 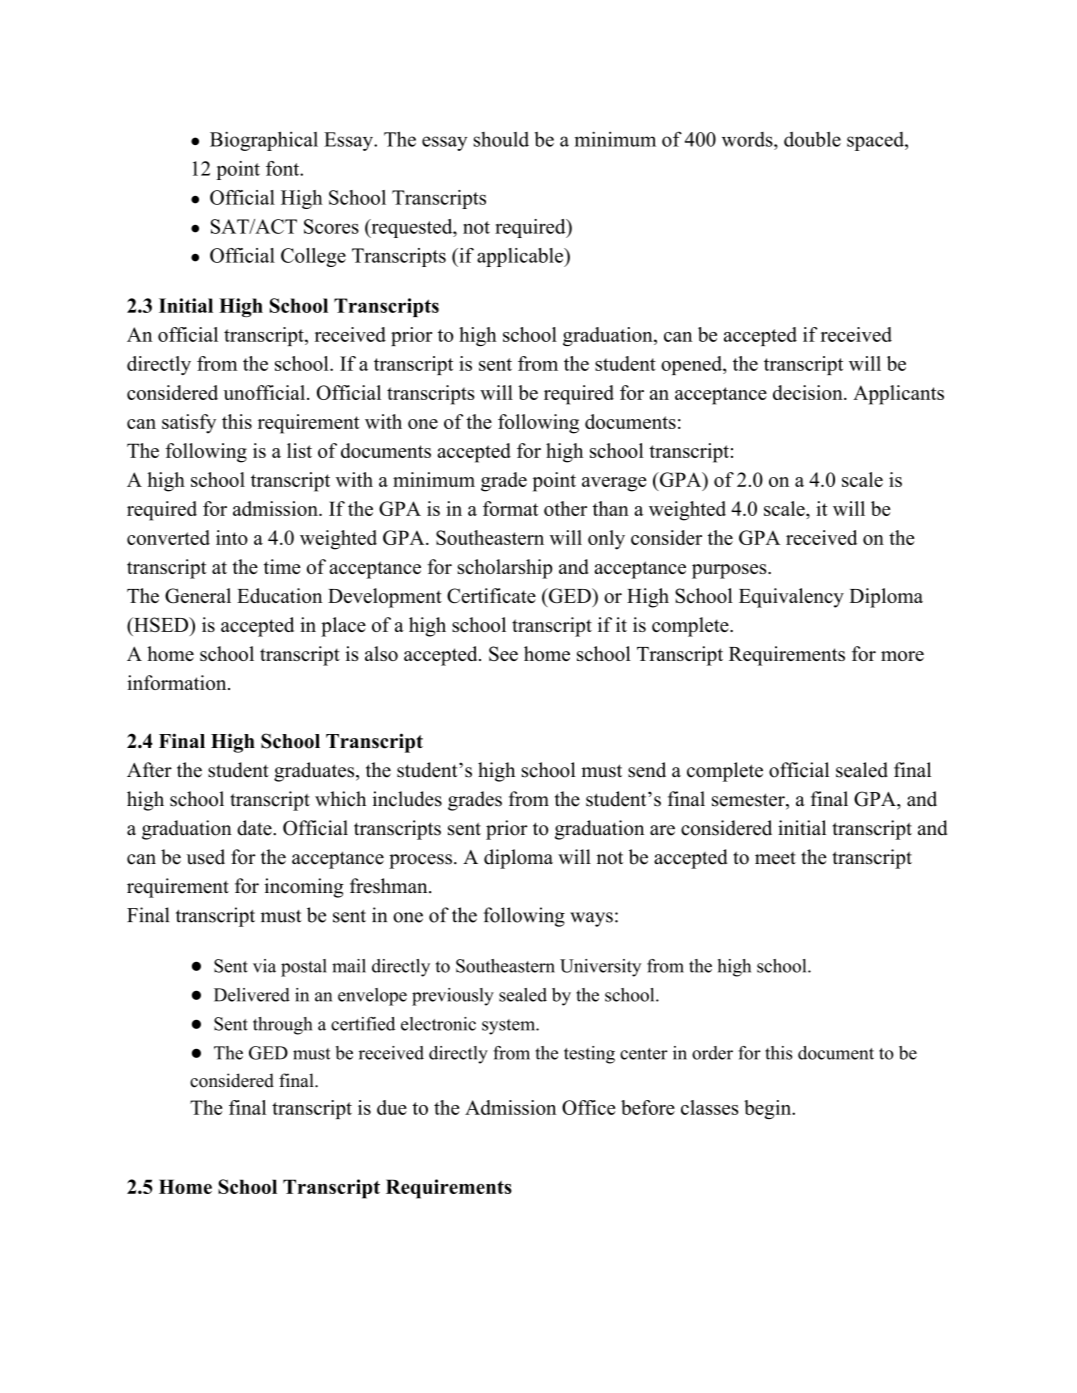 I want to click on through, so click(x=282, y=1026).
